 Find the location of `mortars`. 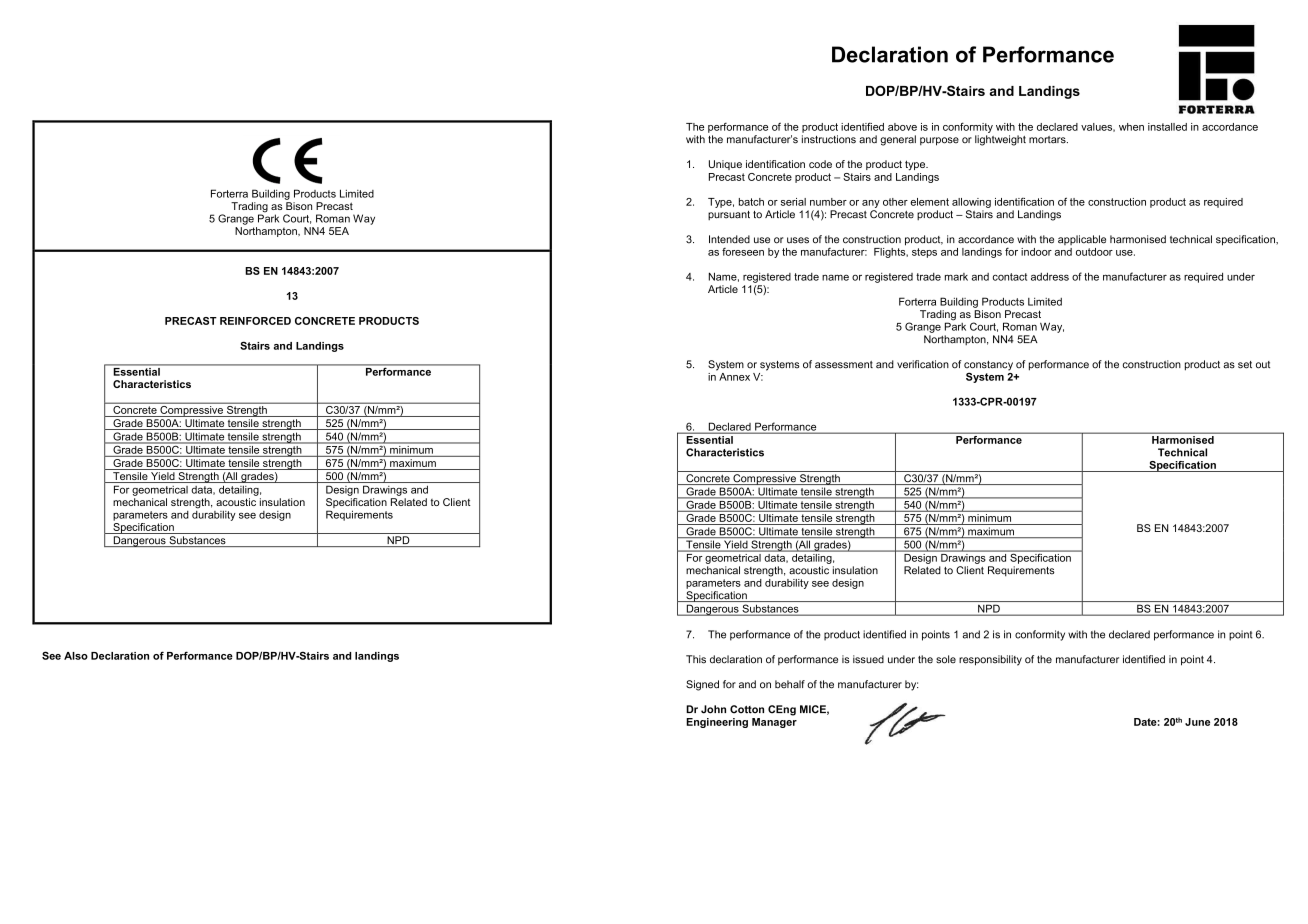

mortars is located at coordinates (1048, 140).
